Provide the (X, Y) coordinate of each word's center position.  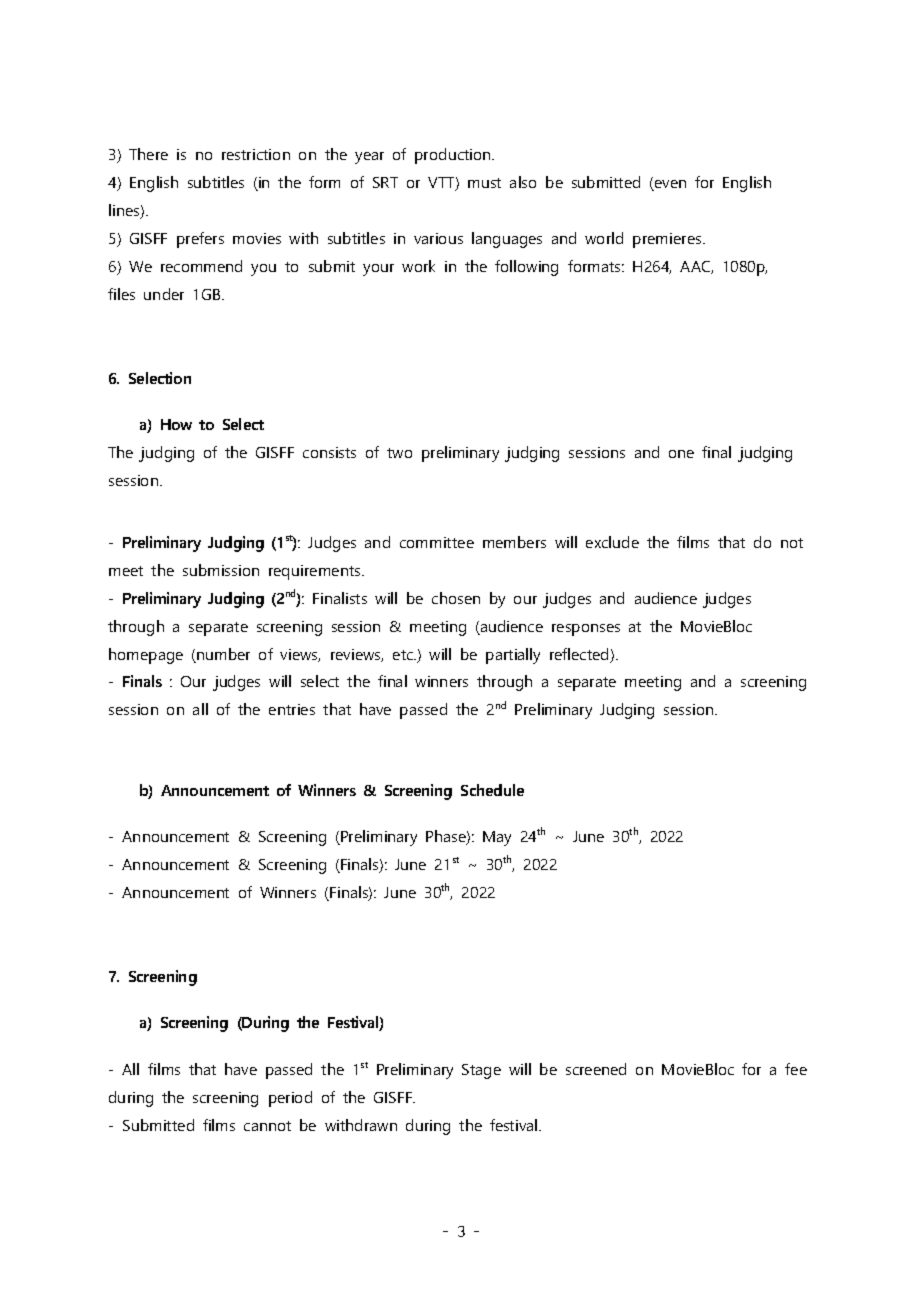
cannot (267, 1126)
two (399, 453)
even (669, 185)
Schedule (492, 790)
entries (292, 709)
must (484, 183)
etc (404, 655)
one (681, 454)
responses (586, 630)
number (222, 655)
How (176, 424)
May (497, 838)
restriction (256, 154)
